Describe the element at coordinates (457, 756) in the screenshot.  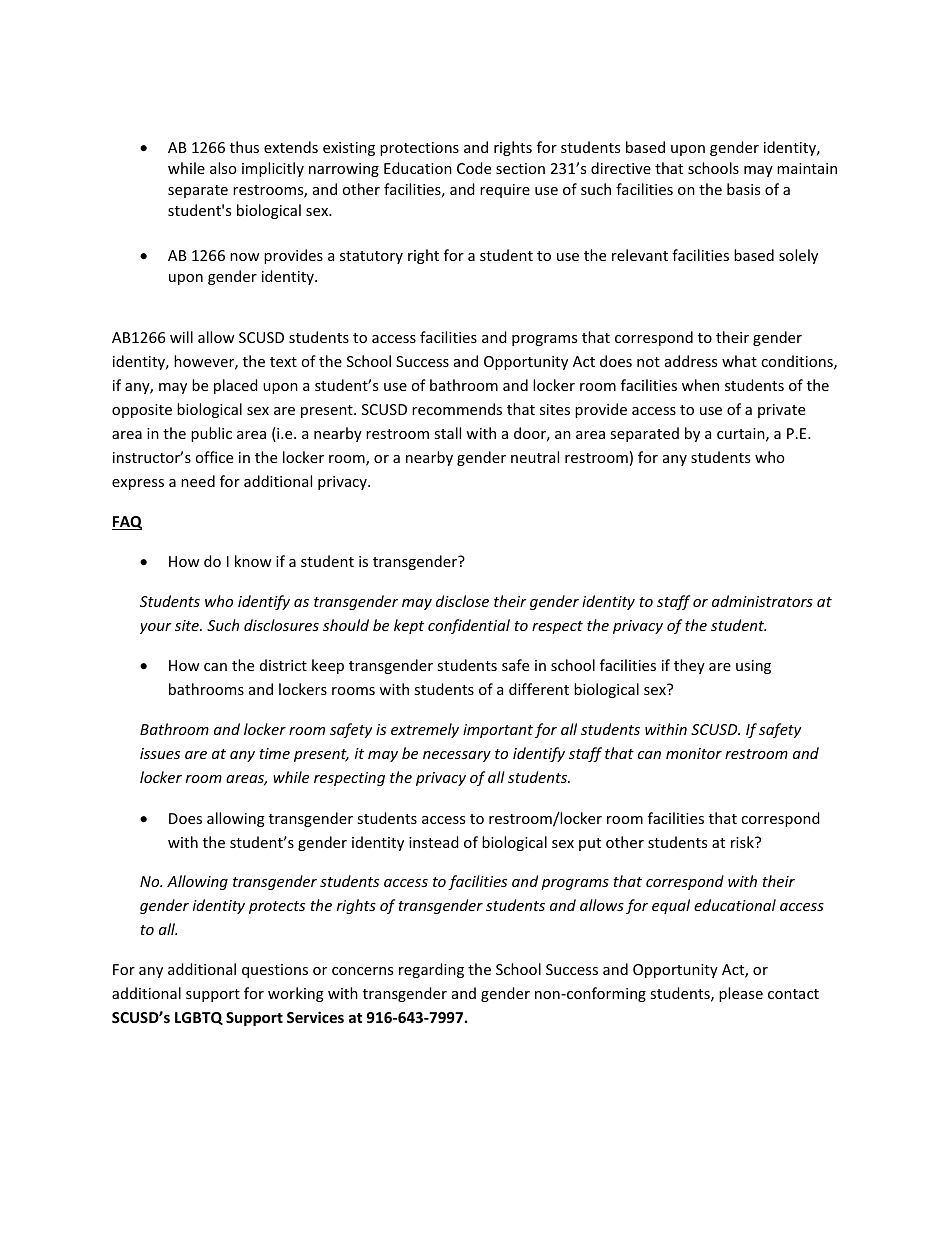
I see `necessary` at that location.
